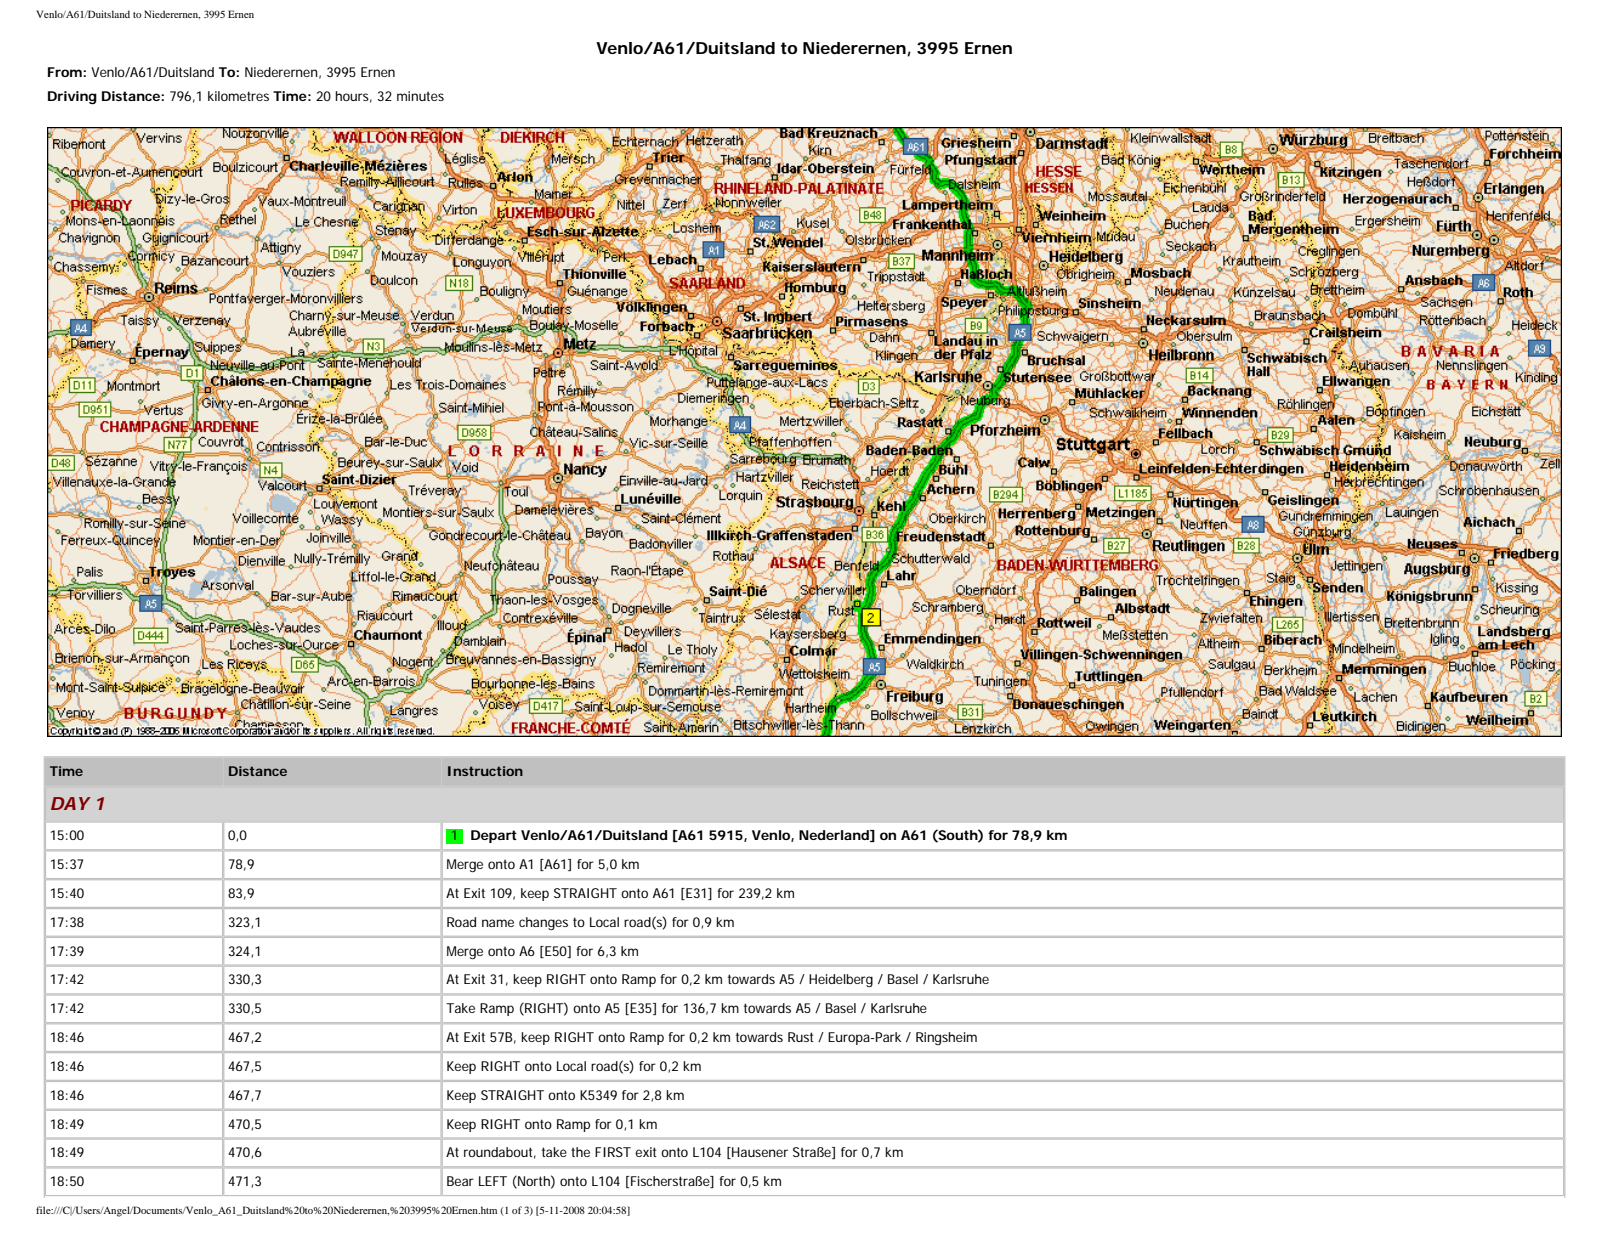 The image size is (1597, 1234). Describe the element at coordinates (494, 836) in the screenshot. I see `Depart` at that location.
